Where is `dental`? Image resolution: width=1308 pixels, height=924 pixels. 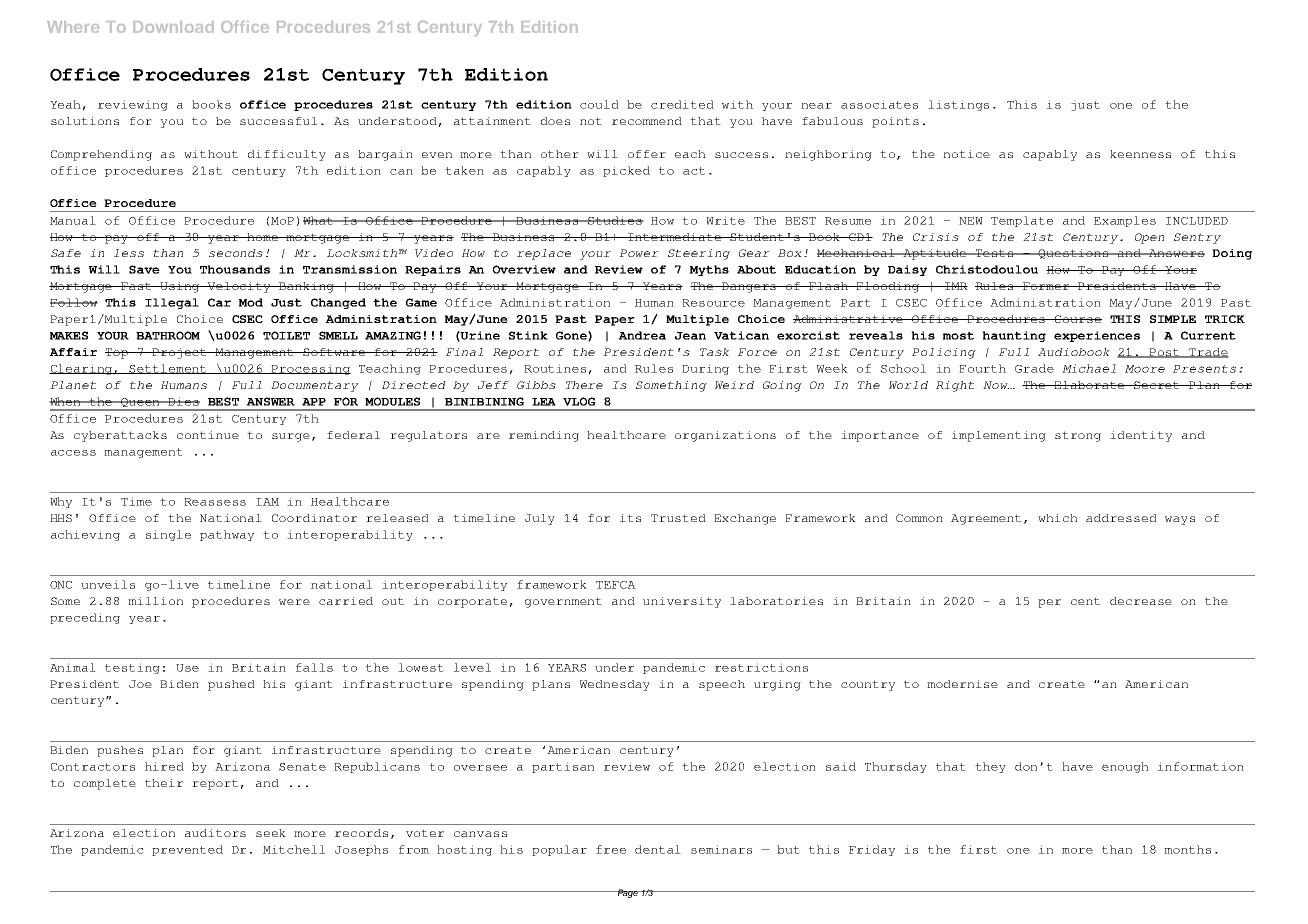
dental is located at coordinates (658, 849).
